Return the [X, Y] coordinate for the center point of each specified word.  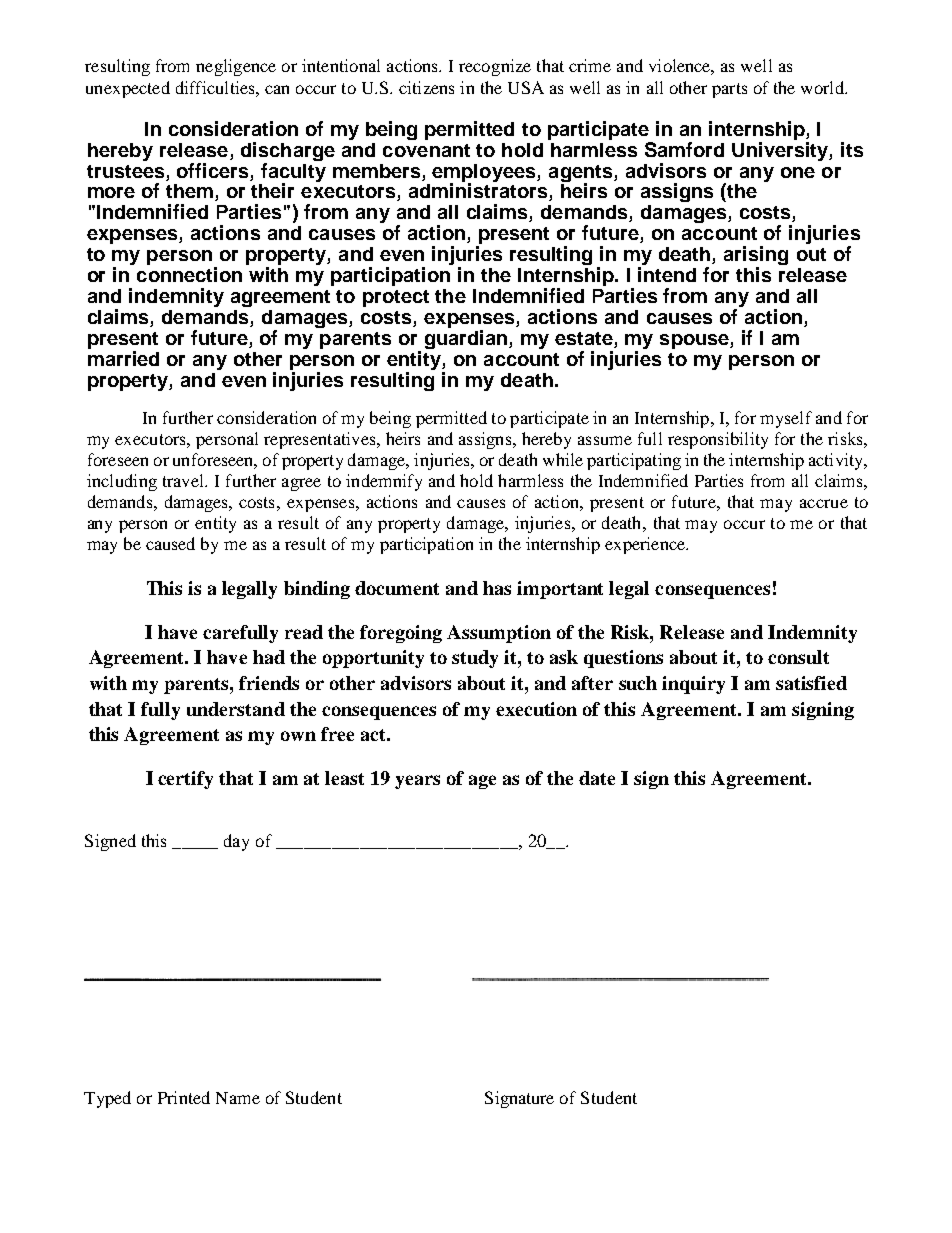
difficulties [216, 87]
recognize [495, 67]
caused [170, 543]
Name [238, 1098]
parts [729, 90]
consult [798, 657]
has [497, 588]
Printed [184, 1097]
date [597, 778]
